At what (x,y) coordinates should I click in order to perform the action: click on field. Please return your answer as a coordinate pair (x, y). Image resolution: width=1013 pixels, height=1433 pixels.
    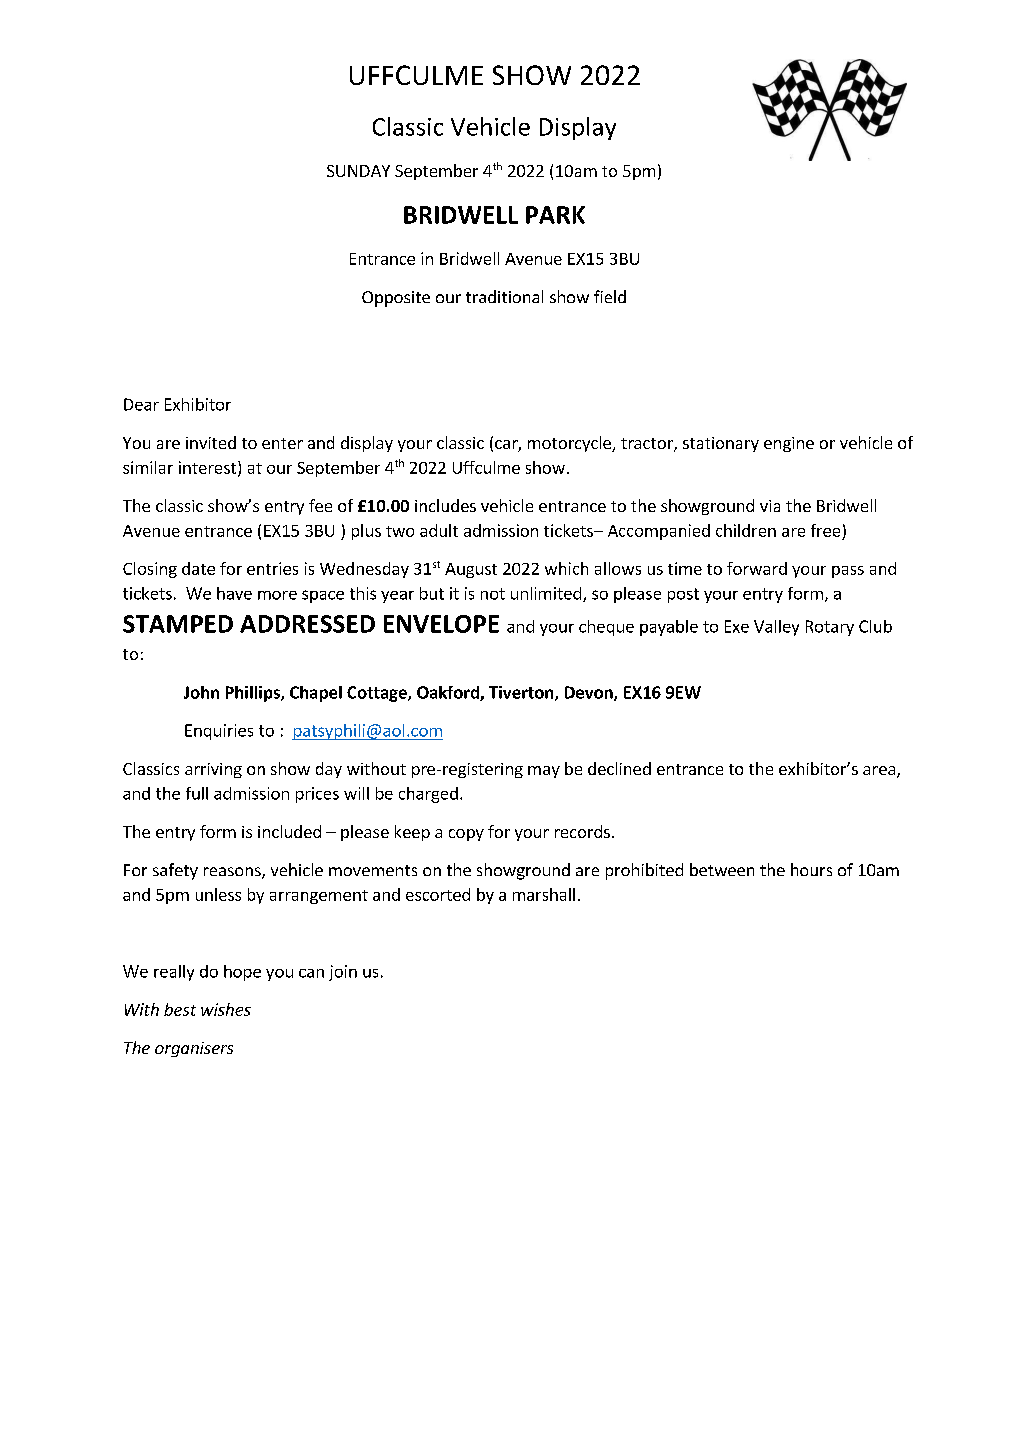
    Looking at the image, I should click on (610, 296).
